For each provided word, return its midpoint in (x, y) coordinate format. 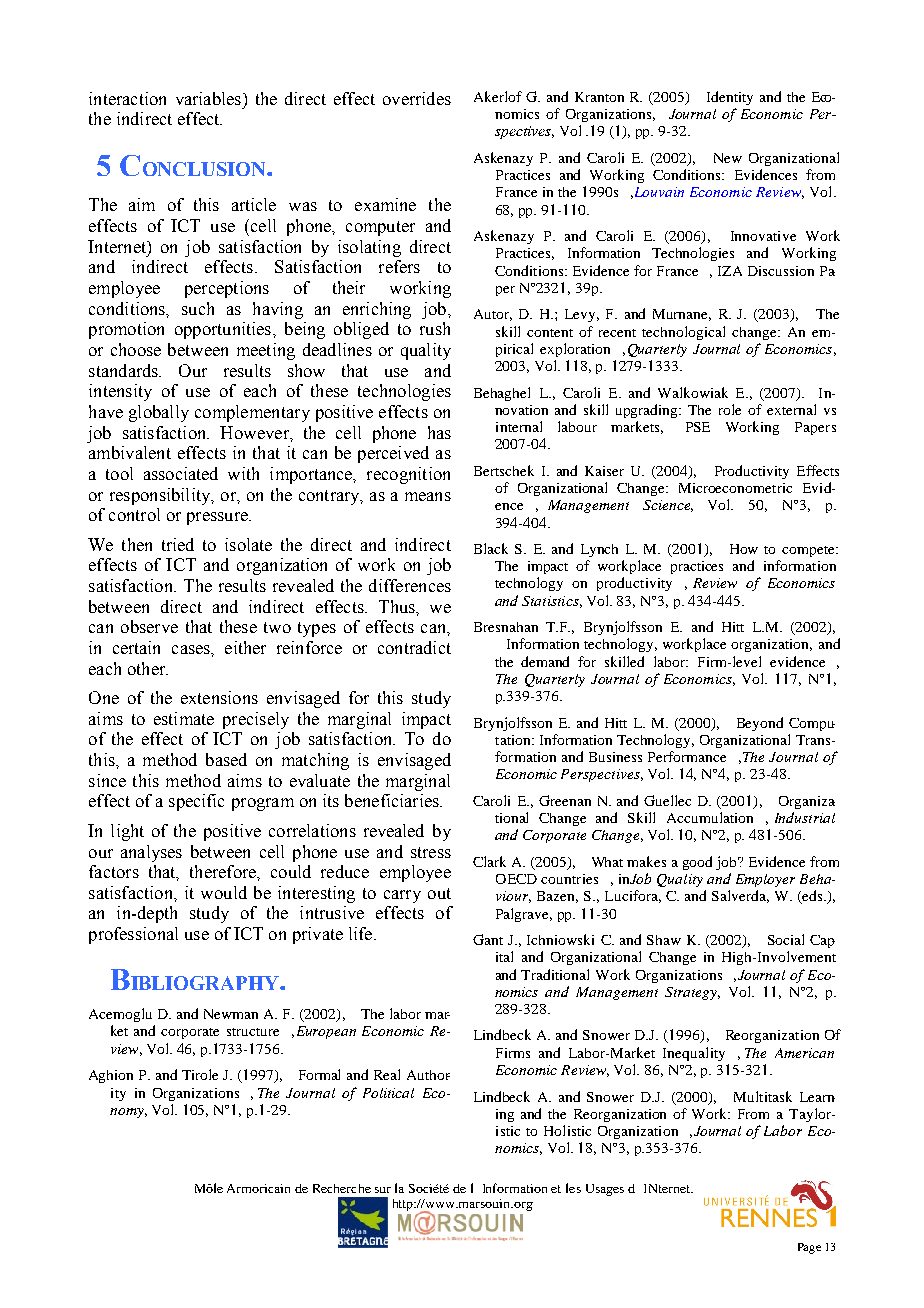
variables (208, 98)
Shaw (664, 940)
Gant (488, 939)
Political (388, 1093)
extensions (219, 697)
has (439, 432)
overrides (417, 98)
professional (133, 935)
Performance (687, 756)
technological (683, 333)
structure (253, 1032)
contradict (414, 647)
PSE (698, 427)
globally (159, 413)
